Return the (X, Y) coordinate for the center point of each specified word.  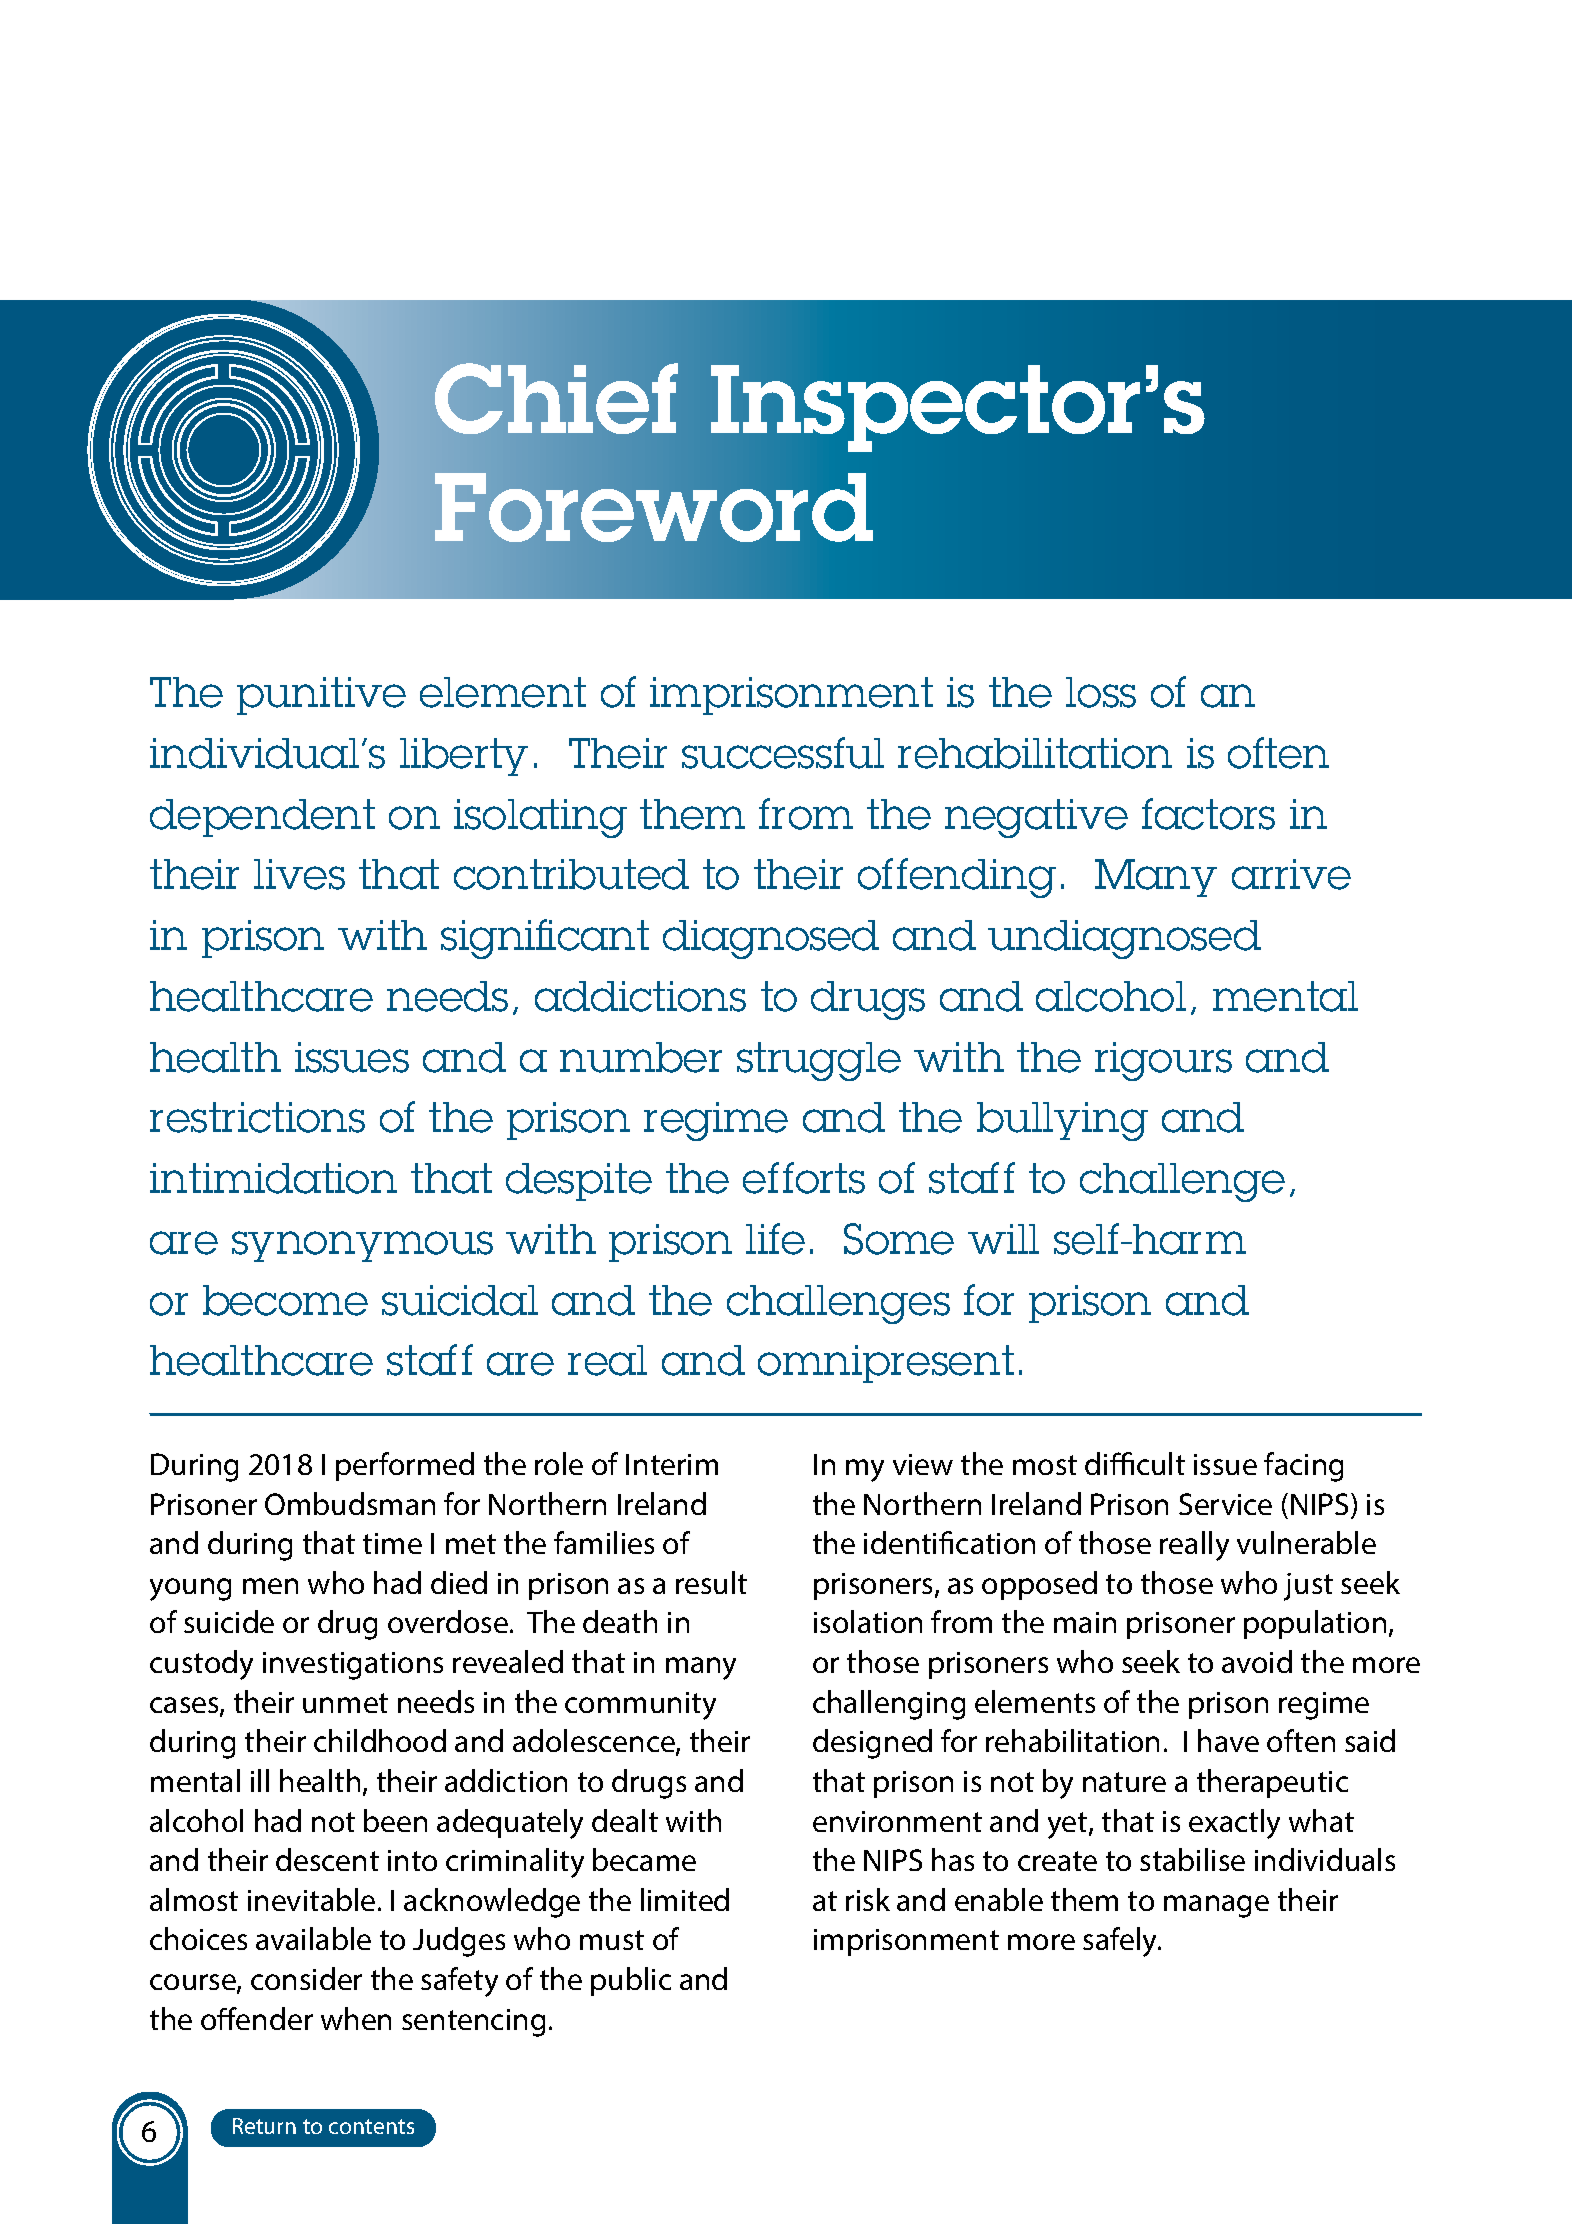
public (631, 1981)
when (356, 2018)
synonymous (362, 1246)
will (1003, 1239)
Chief (556, 398)
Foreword (654, 507)
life (775, 1239)
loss (1101, 692)
